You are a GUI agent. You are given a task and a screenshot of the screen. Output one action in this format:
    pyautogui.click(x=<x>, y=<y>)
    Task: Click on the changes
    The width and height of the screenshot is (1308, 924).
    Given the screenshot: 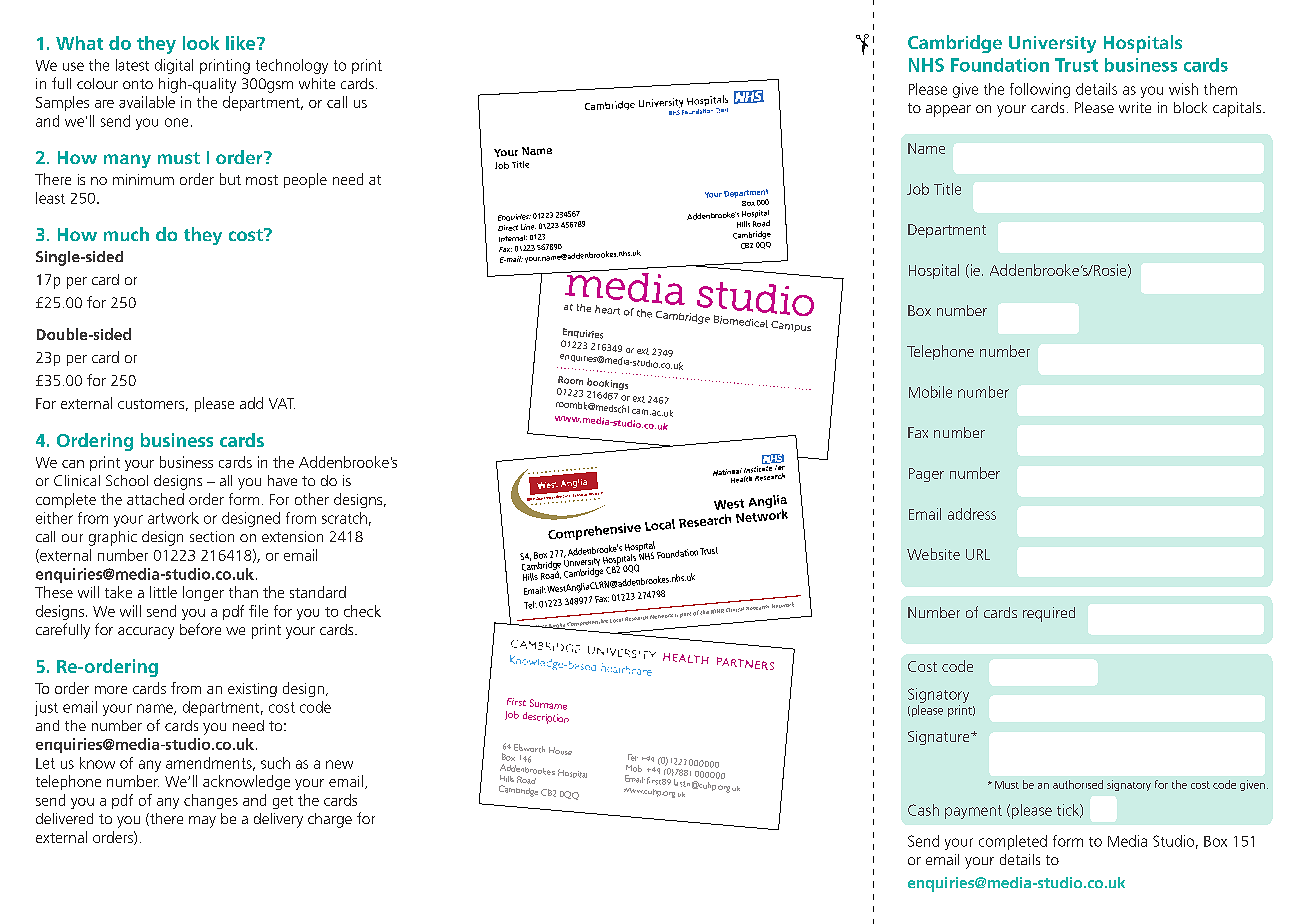 What is the action you would take?
    pyautogui.click(x=211, y=801)
